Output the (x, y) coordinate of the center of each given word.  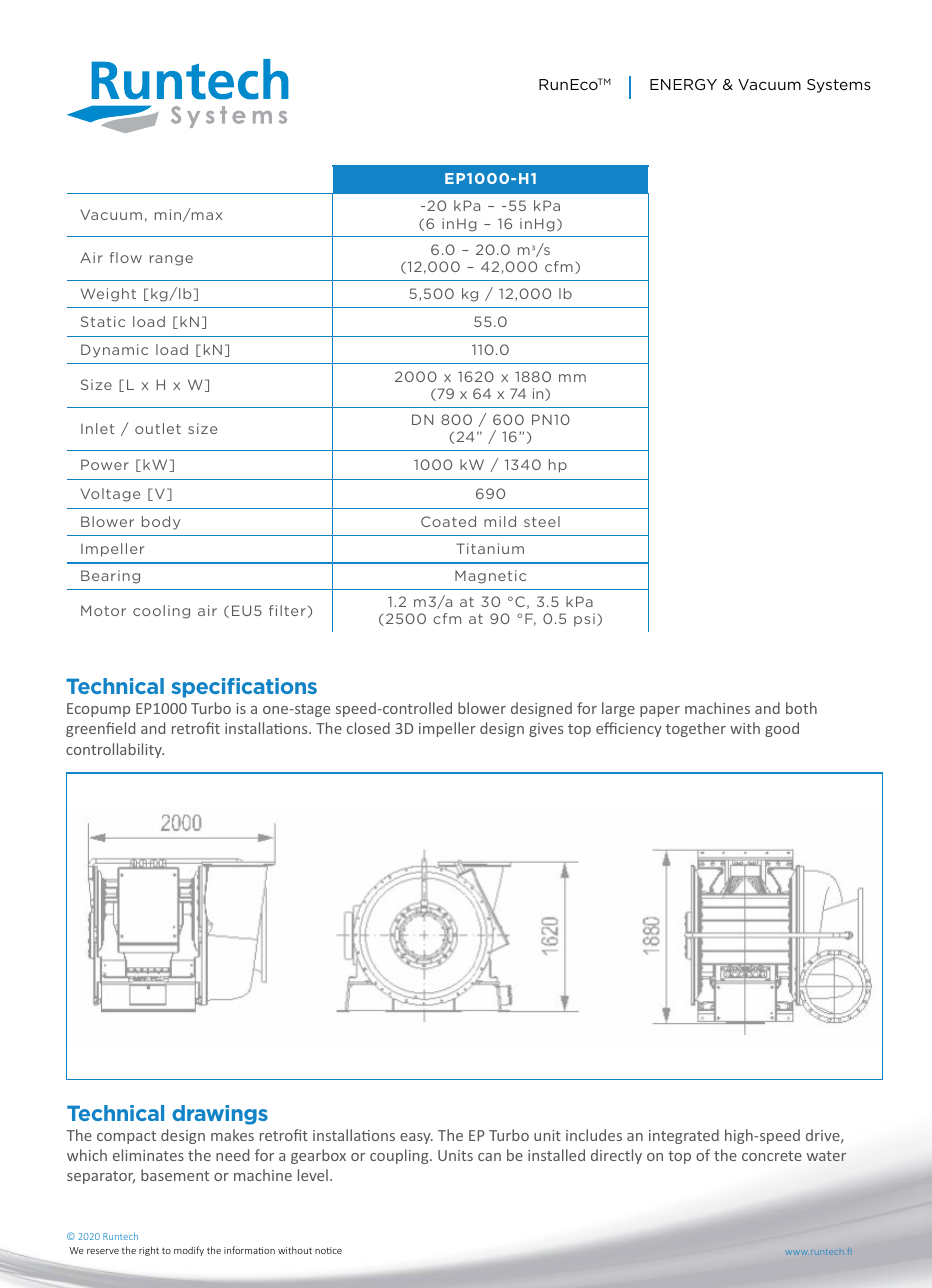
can (489, 1157)
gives (546, 730)
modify (189, 1251)
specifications (244, 688)
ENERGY (683, 84)
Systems (839, 86)
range (171, 260)
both (801, 708)
